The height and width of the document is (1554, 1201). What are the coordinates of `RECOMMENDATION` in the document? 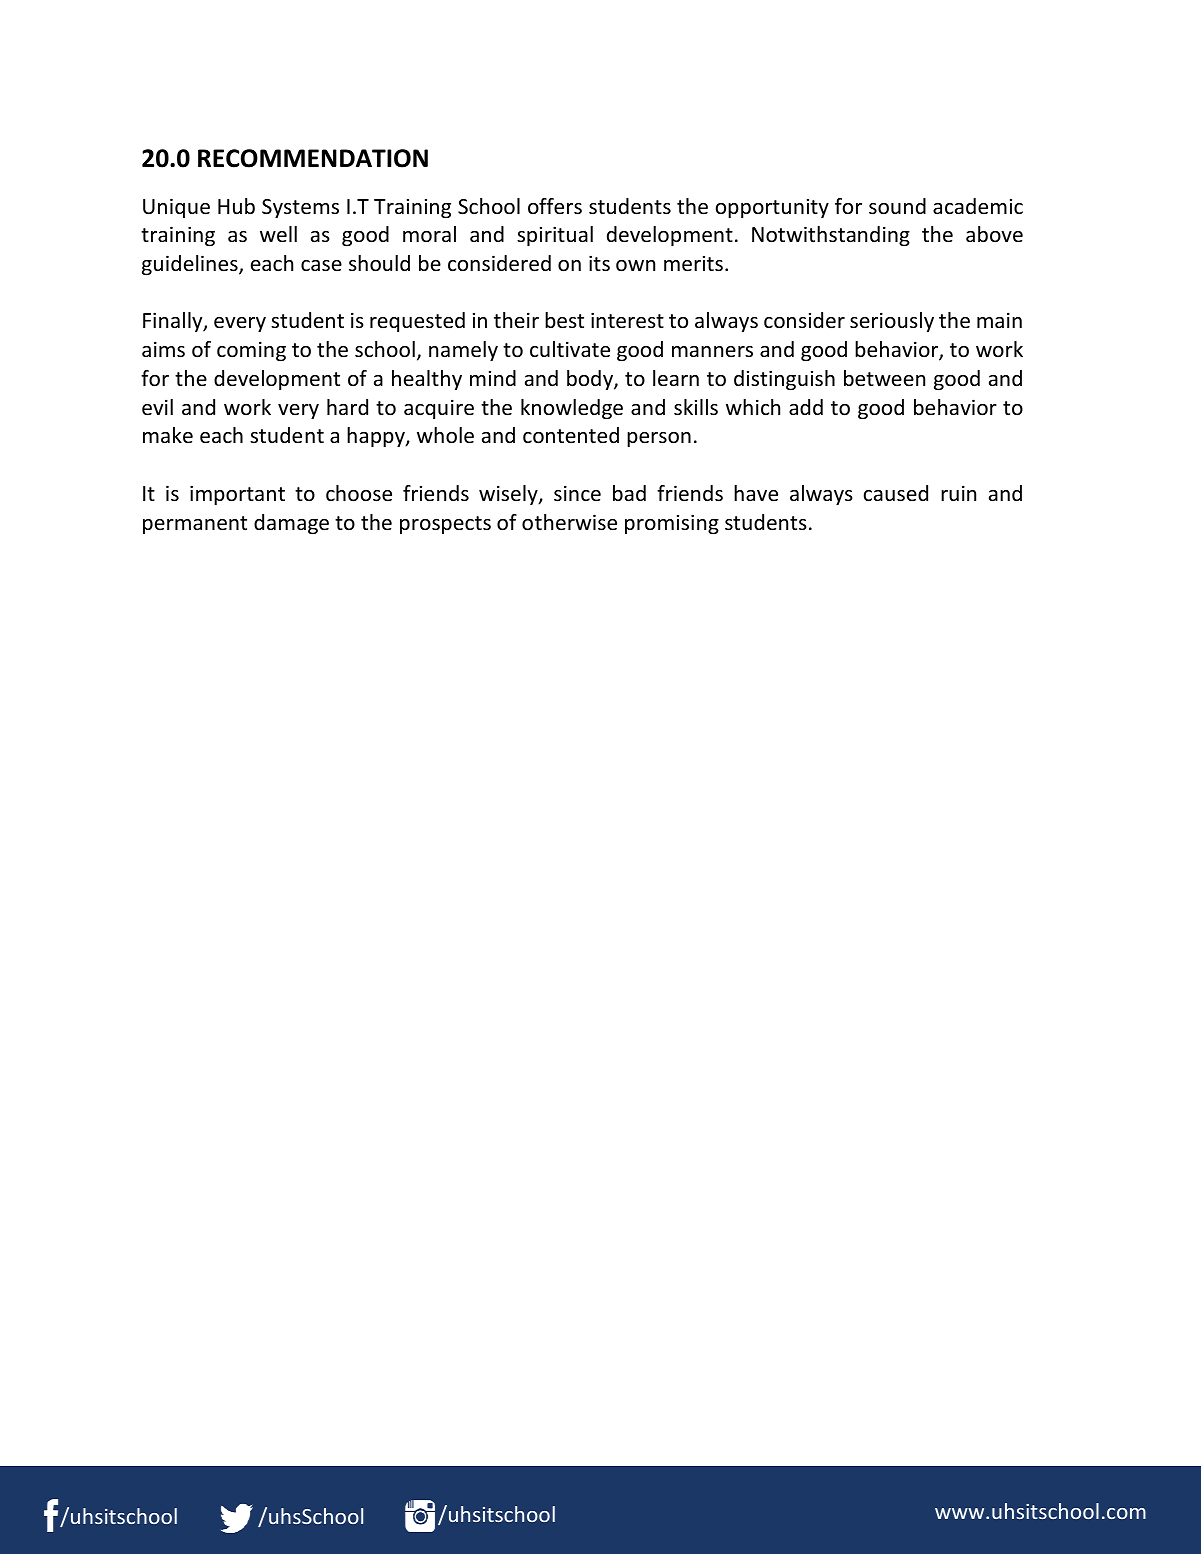 It's located at (313, 158).
